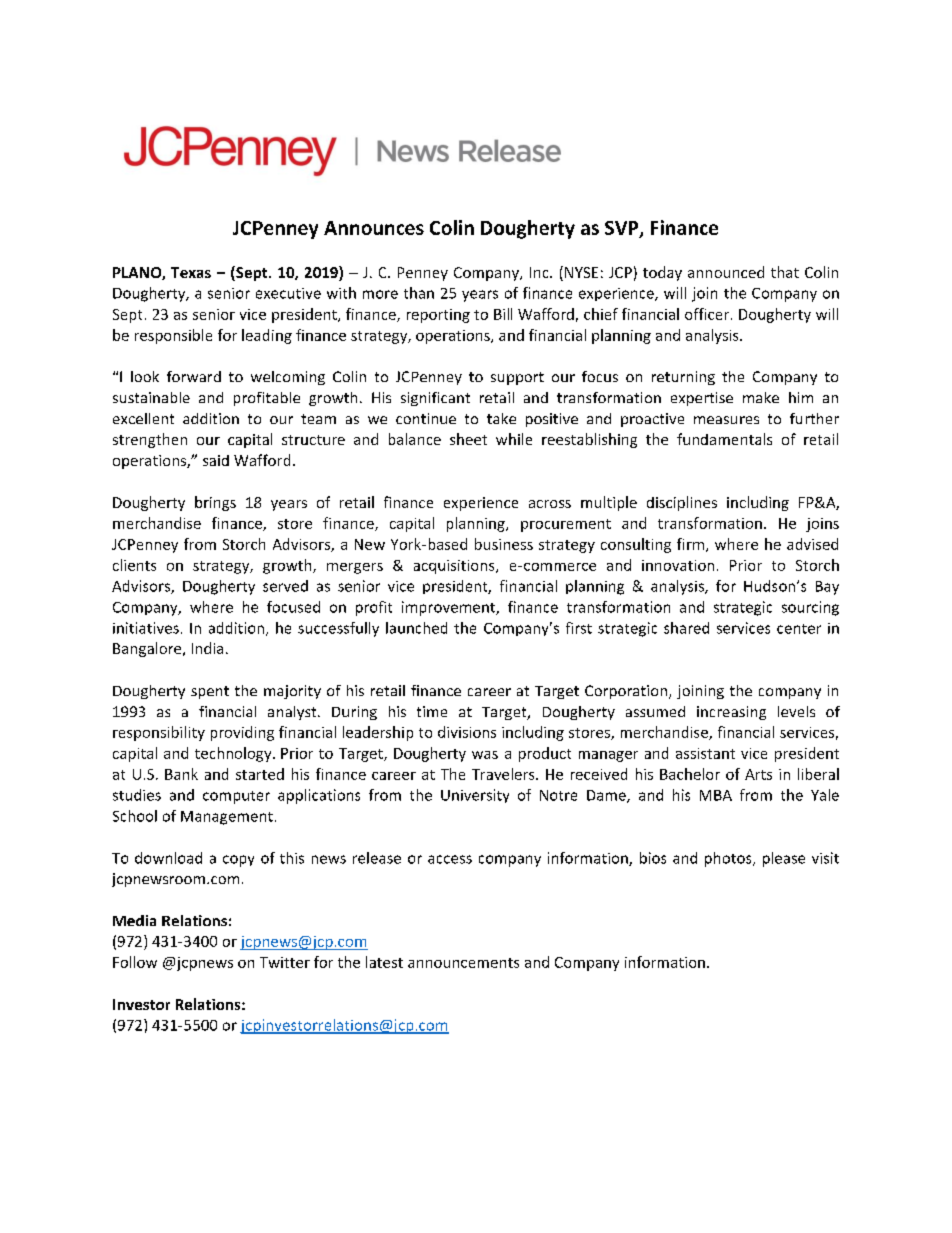  What do you see at coordinates (726, 420) in the screenshot?
I see `measures` at bounding box center [726, 420].
